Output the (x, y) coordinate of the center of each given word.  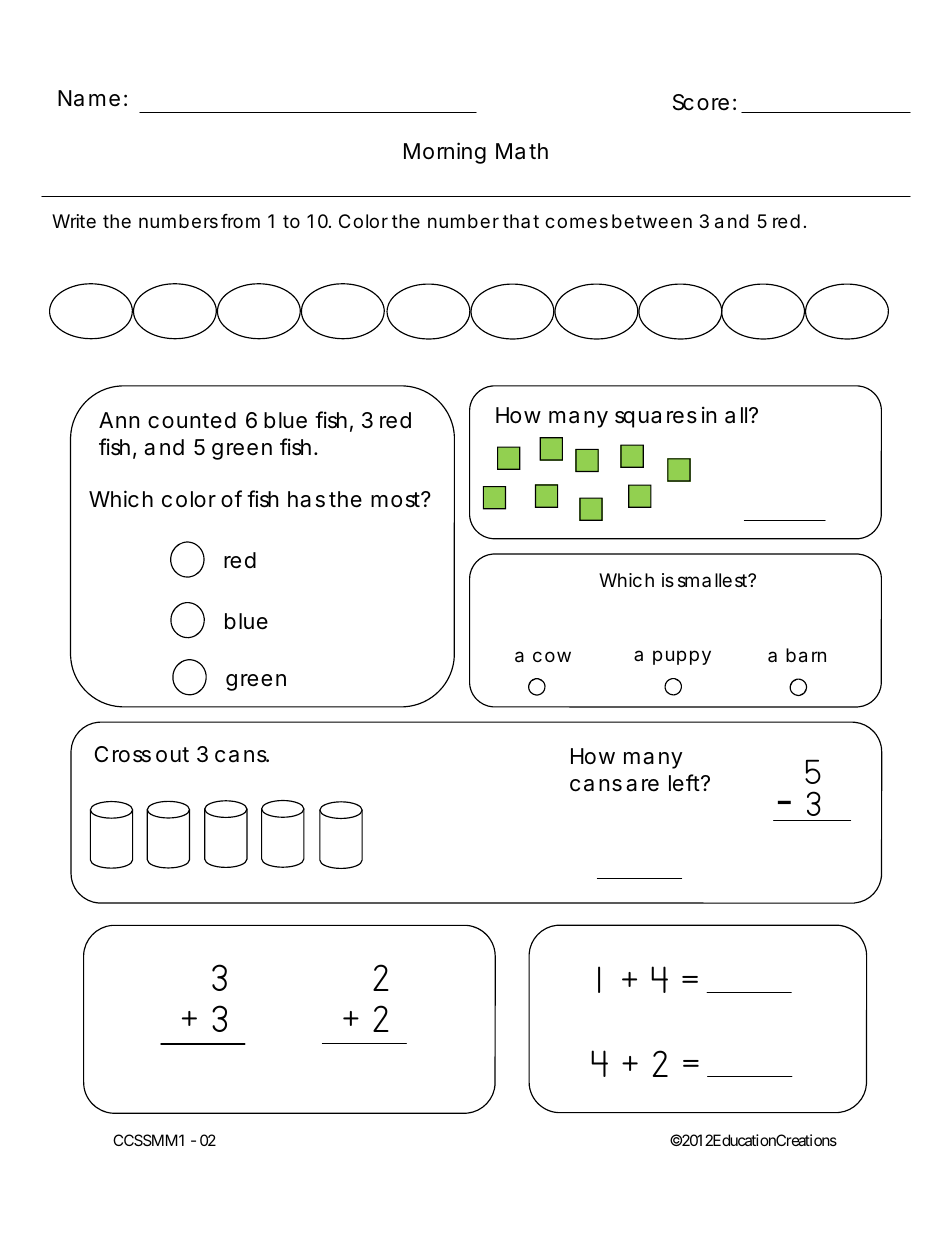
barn (806, 655)
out (172, 755)
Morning (445, 153)
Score (701, 102)
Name (89, 98)
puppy (682, 657)
